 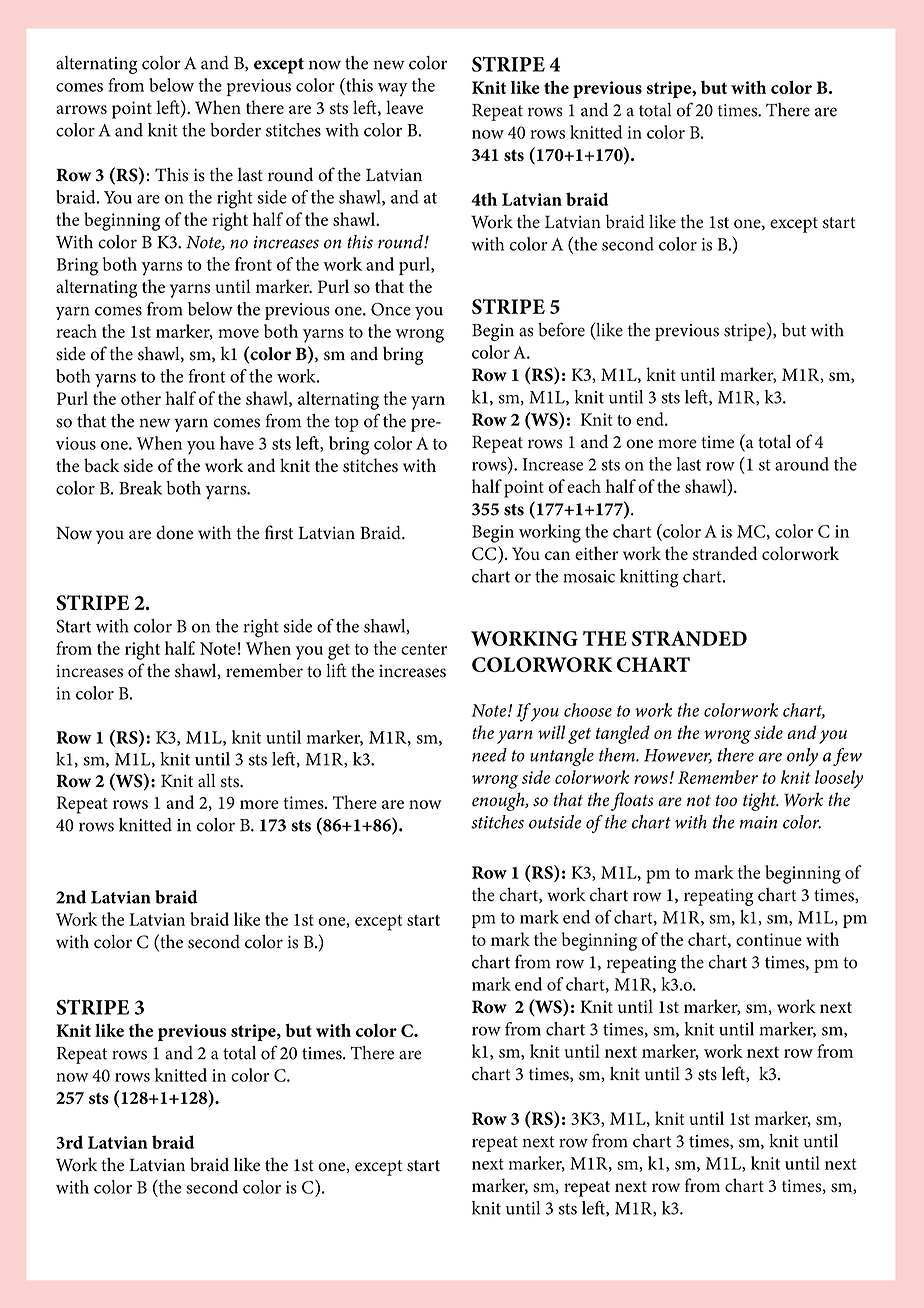 What do you see at coordinates (404, 107) in the page?
I see `leave` at bounding box center [404, 107].
